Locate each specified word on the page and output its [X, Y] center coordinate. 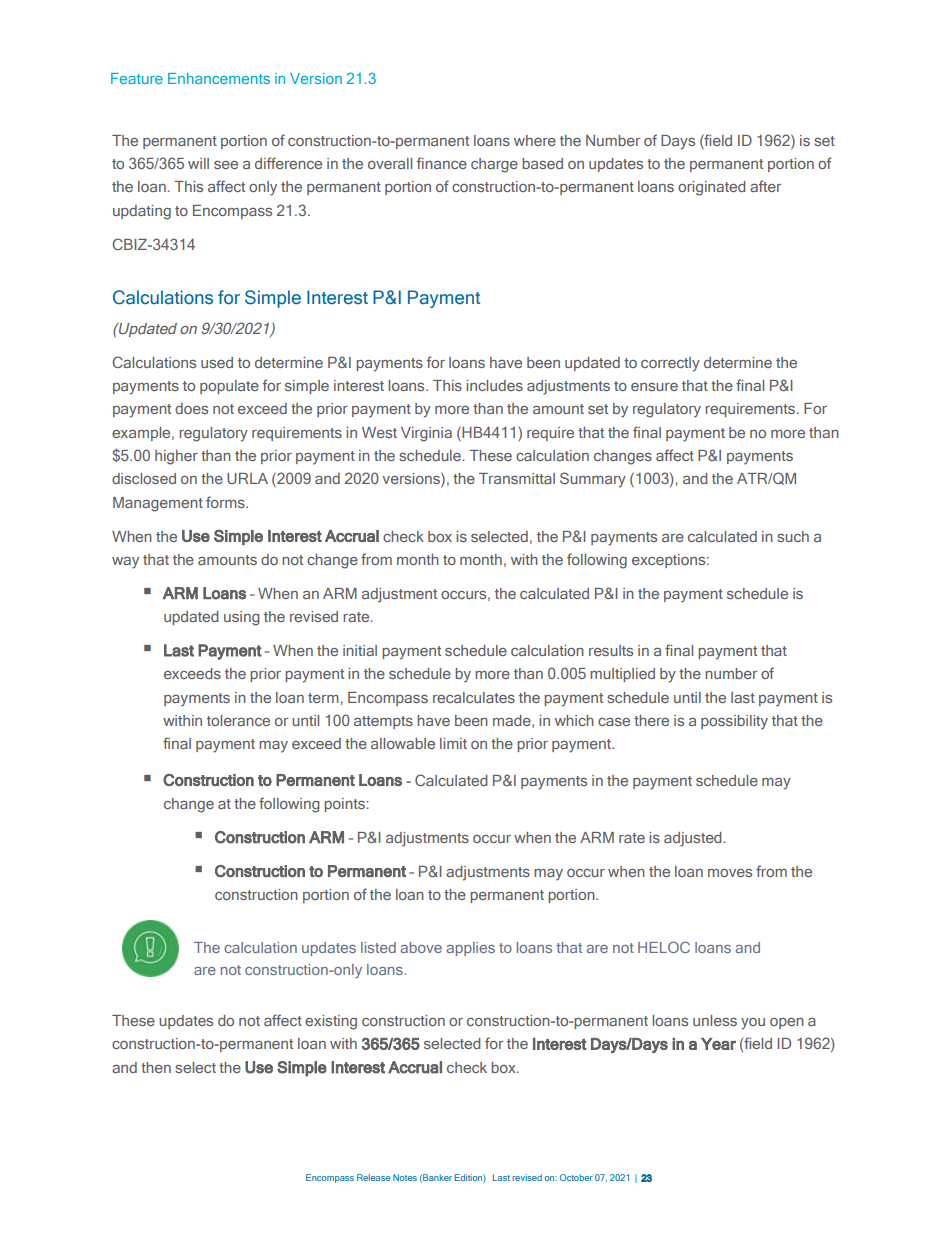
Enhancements [219, 78]
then [156, 1067]
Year [718, 1044]
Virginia [426, 434]
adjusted [694, 839]
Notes [405, 1177]
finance [442, 163]
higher [176, 457]
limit [453, 743]
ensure [654, 387]
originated [712, 188]
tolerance [238, 720]
